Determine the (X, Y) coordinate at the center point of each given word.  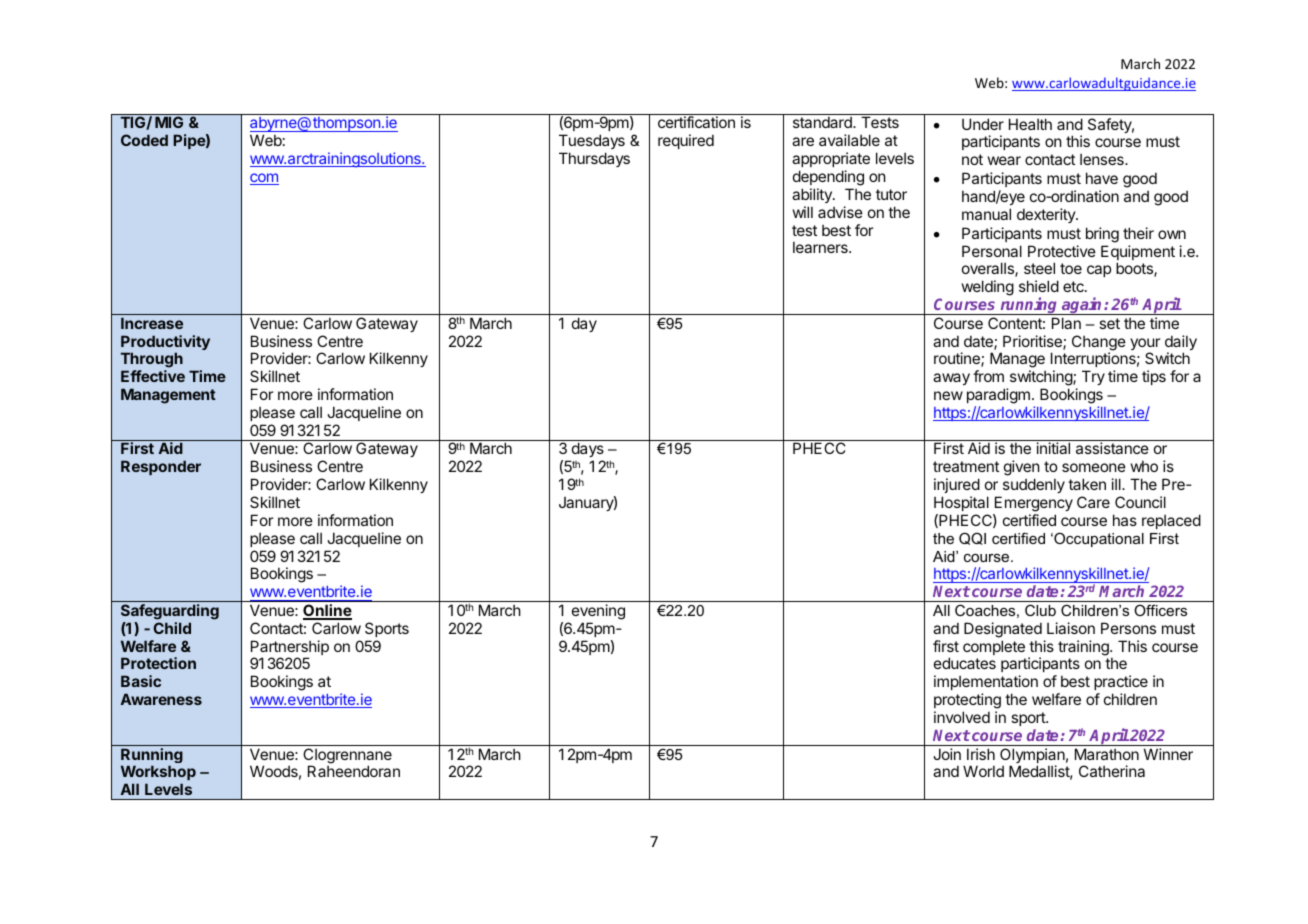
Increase (152, 323)
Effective (153, 376)
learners (821, 247)
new (948, 395)
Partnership (290, 649)
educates (965, 663)
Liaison (1071, 628)
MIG (169, 122)
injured (957, 485)
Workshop (158, 774)
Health (1030, 124)
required (686, 141)
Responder (161, 467)
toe (1071, 268)
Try (1093, 377)
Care (1093, 502)
